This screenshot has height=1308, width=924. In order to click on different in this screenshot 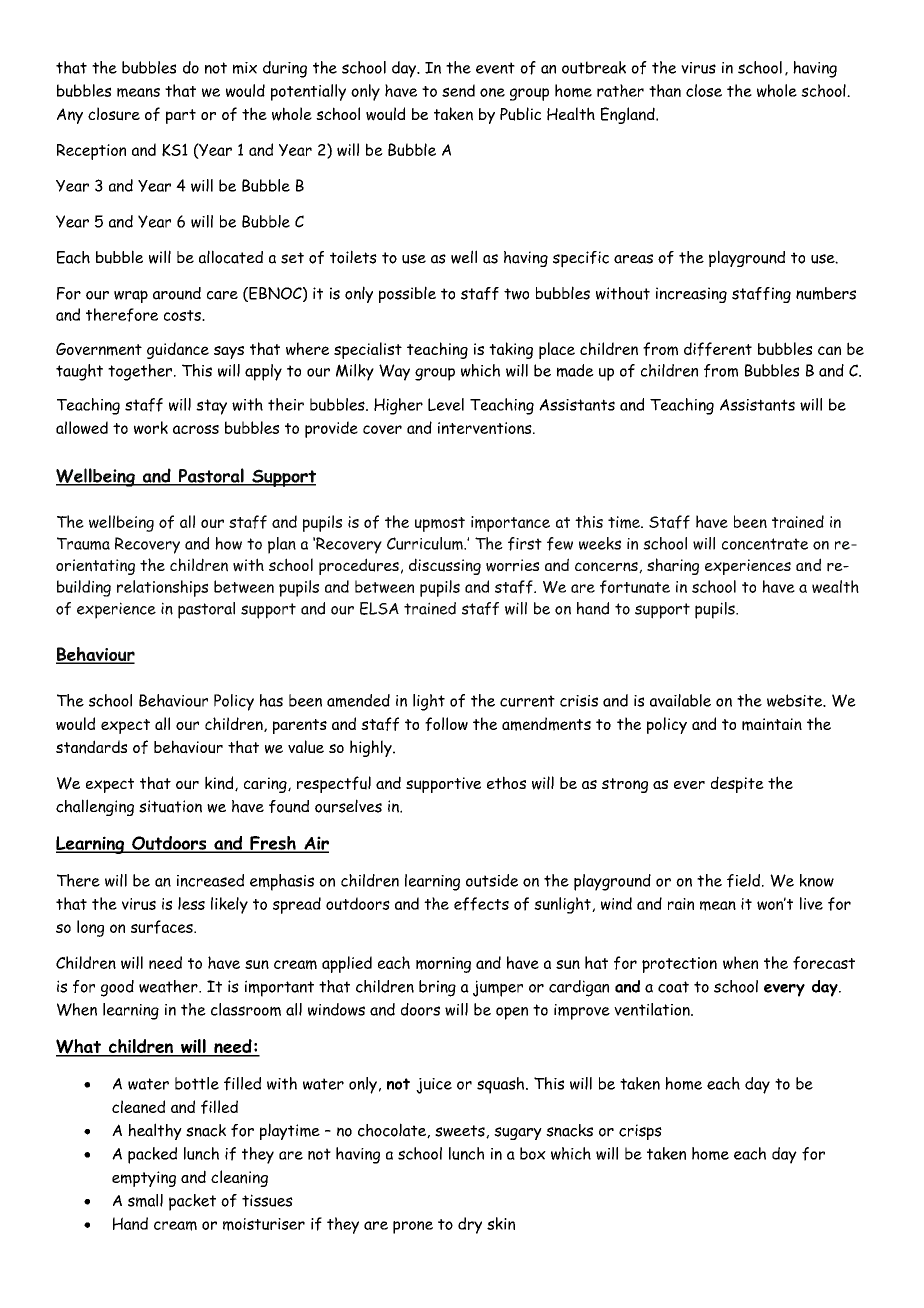, I will do `click(718, 349)`.
